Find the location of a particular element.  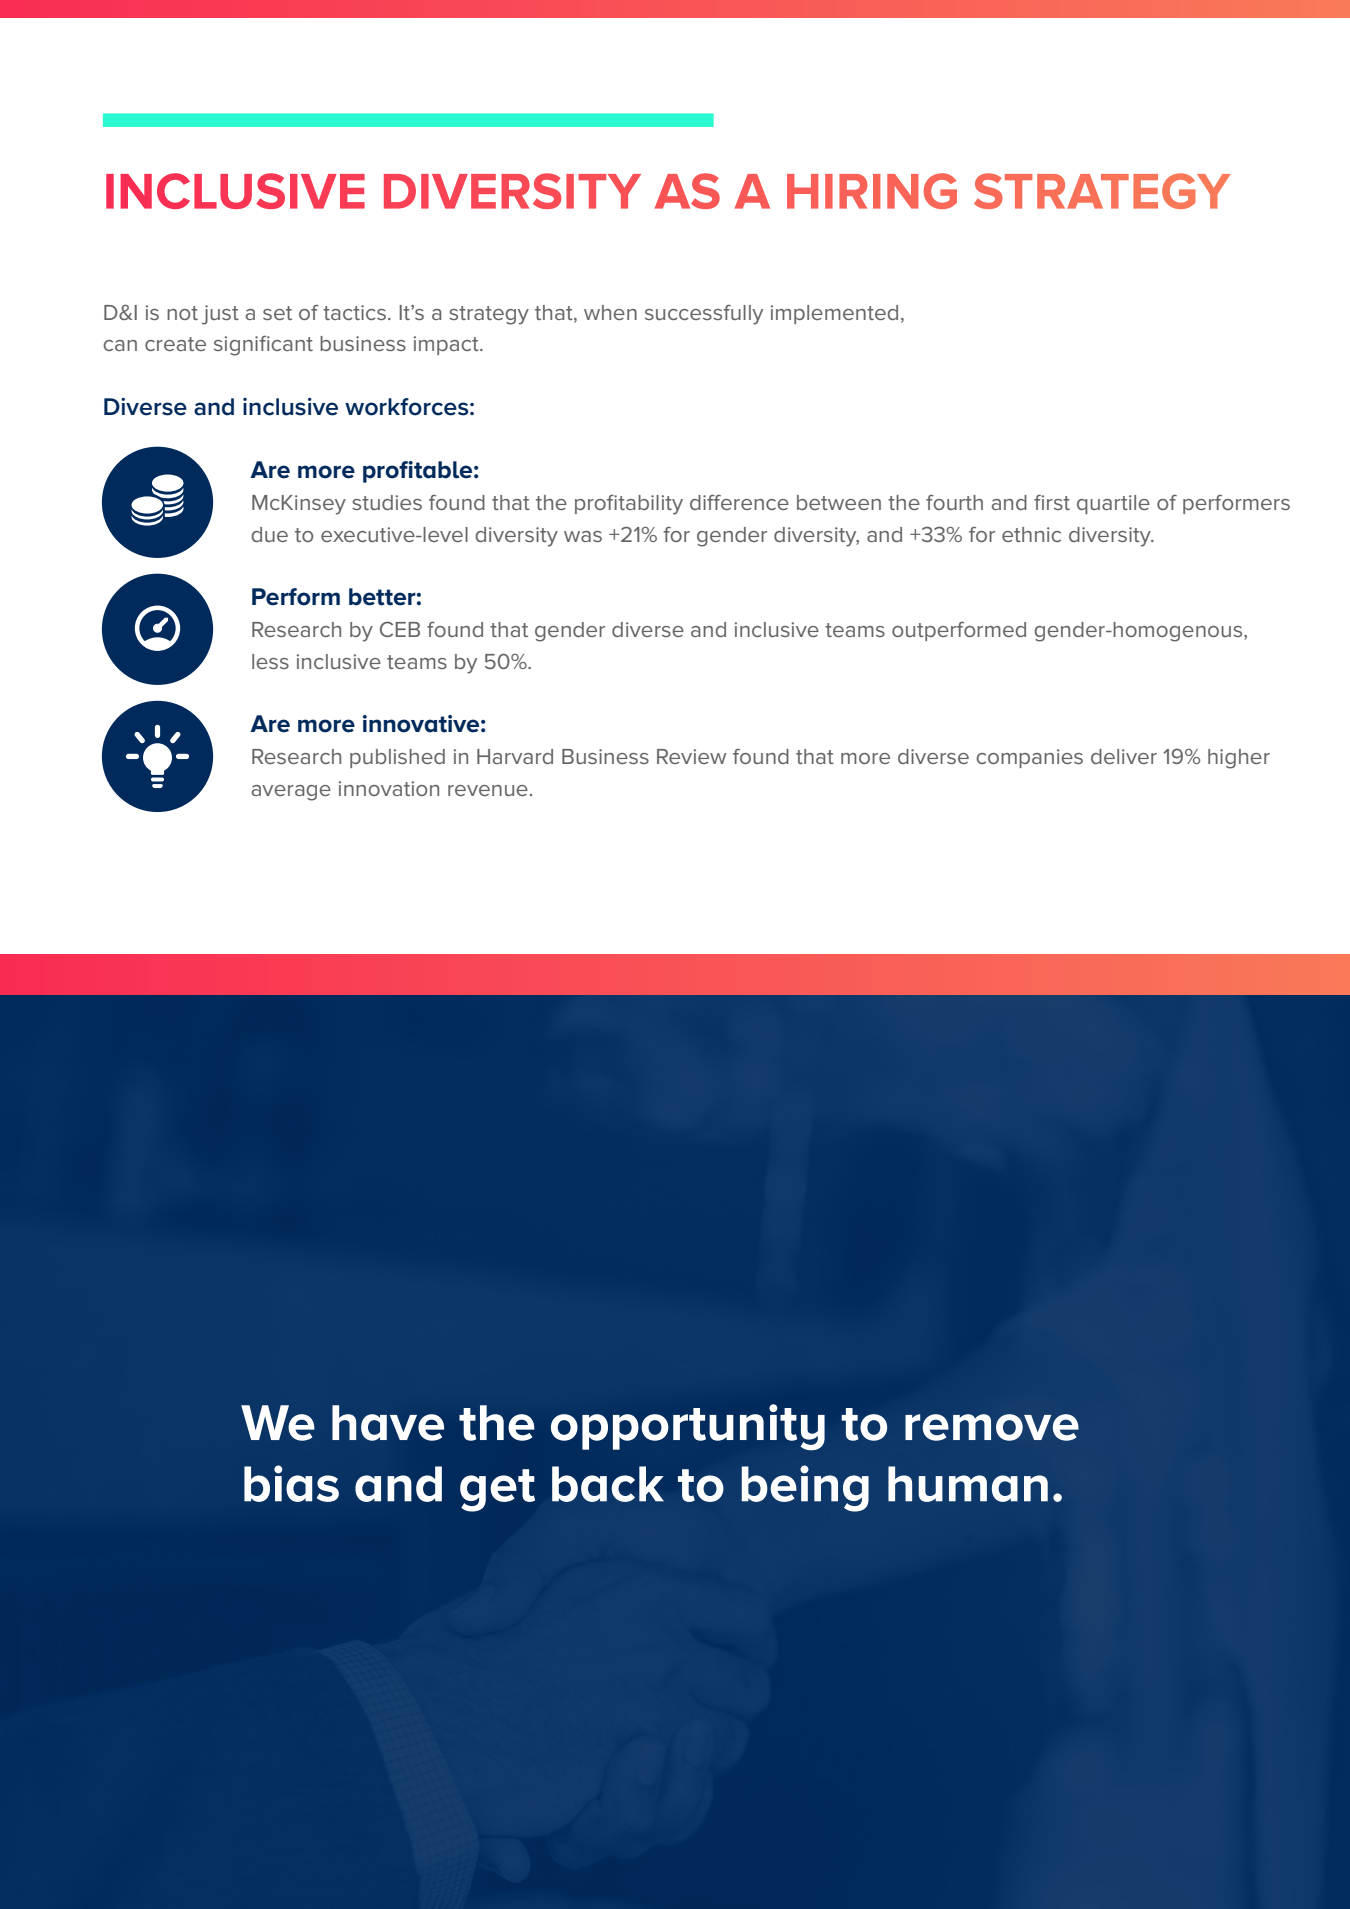

average is located at coordinates (291, 793).
